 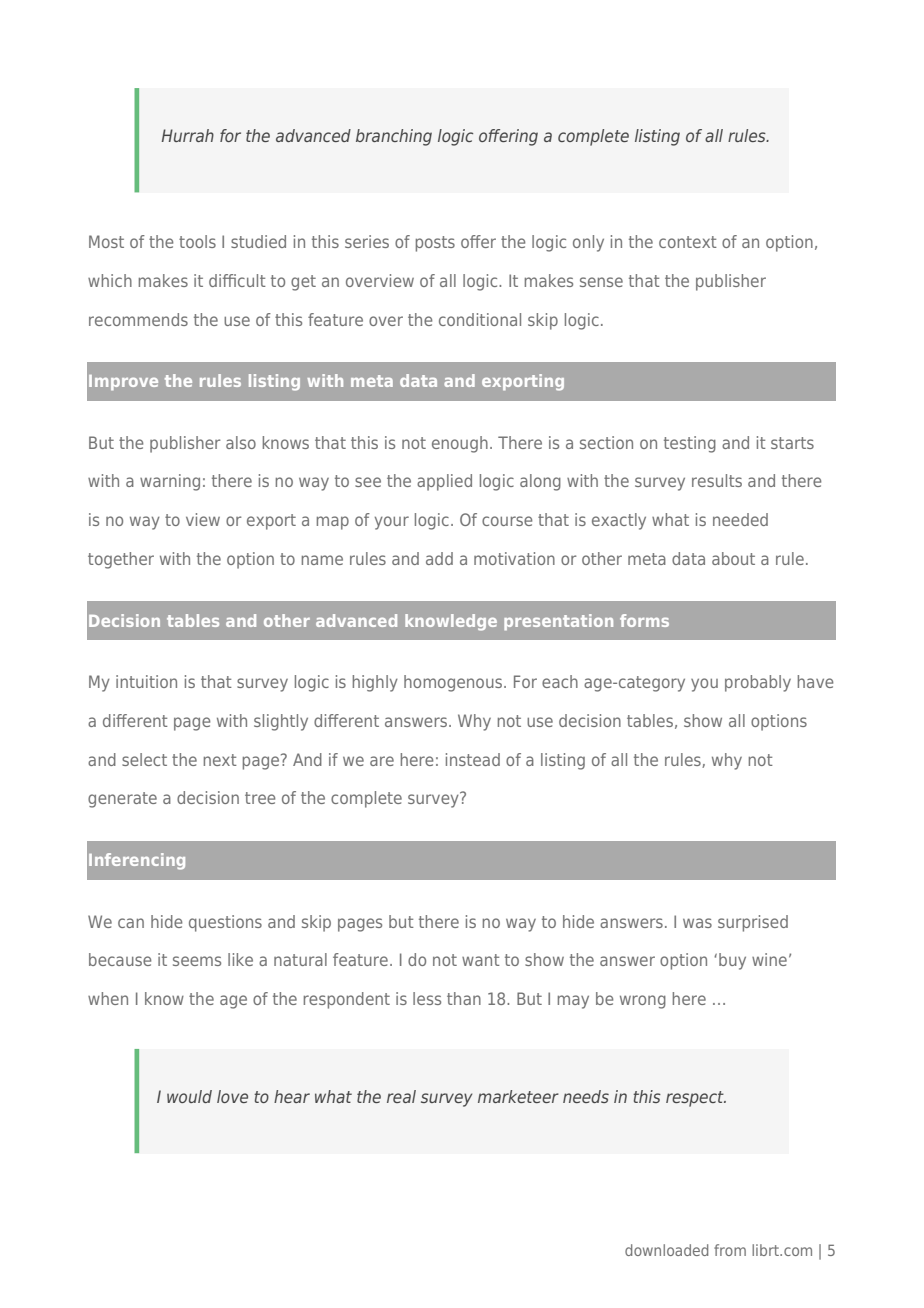 I want to click on add, so click(x=439, y=558).
